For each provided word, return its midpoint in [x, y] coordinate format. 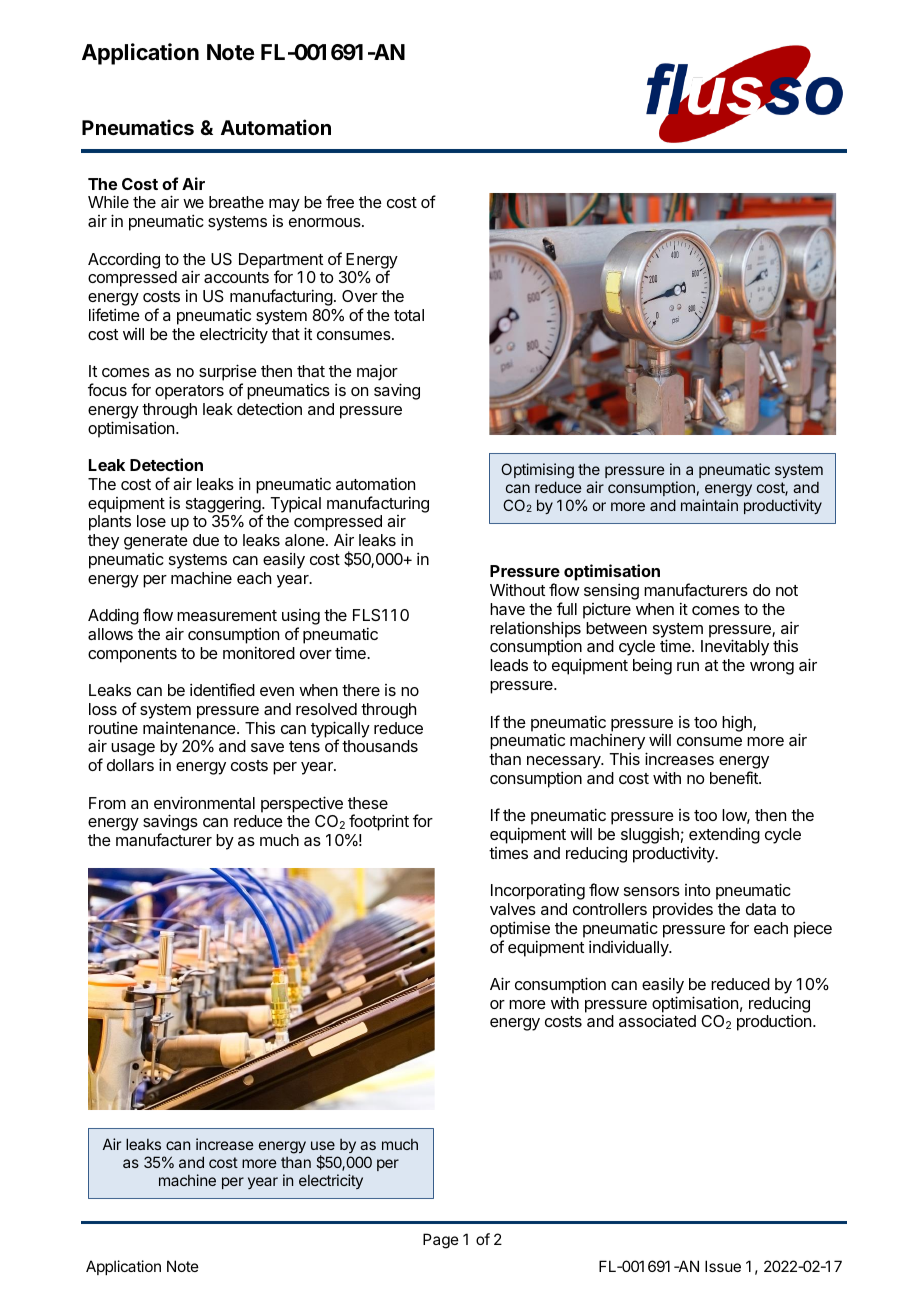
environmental [204, 802]
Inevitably [735, 647]
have [507, 609]
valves [513, 909]
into [698, 890]
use [323, 1145]
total [409, 315]
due [206, 540]
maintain [709, 505]
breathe [236, 202]
